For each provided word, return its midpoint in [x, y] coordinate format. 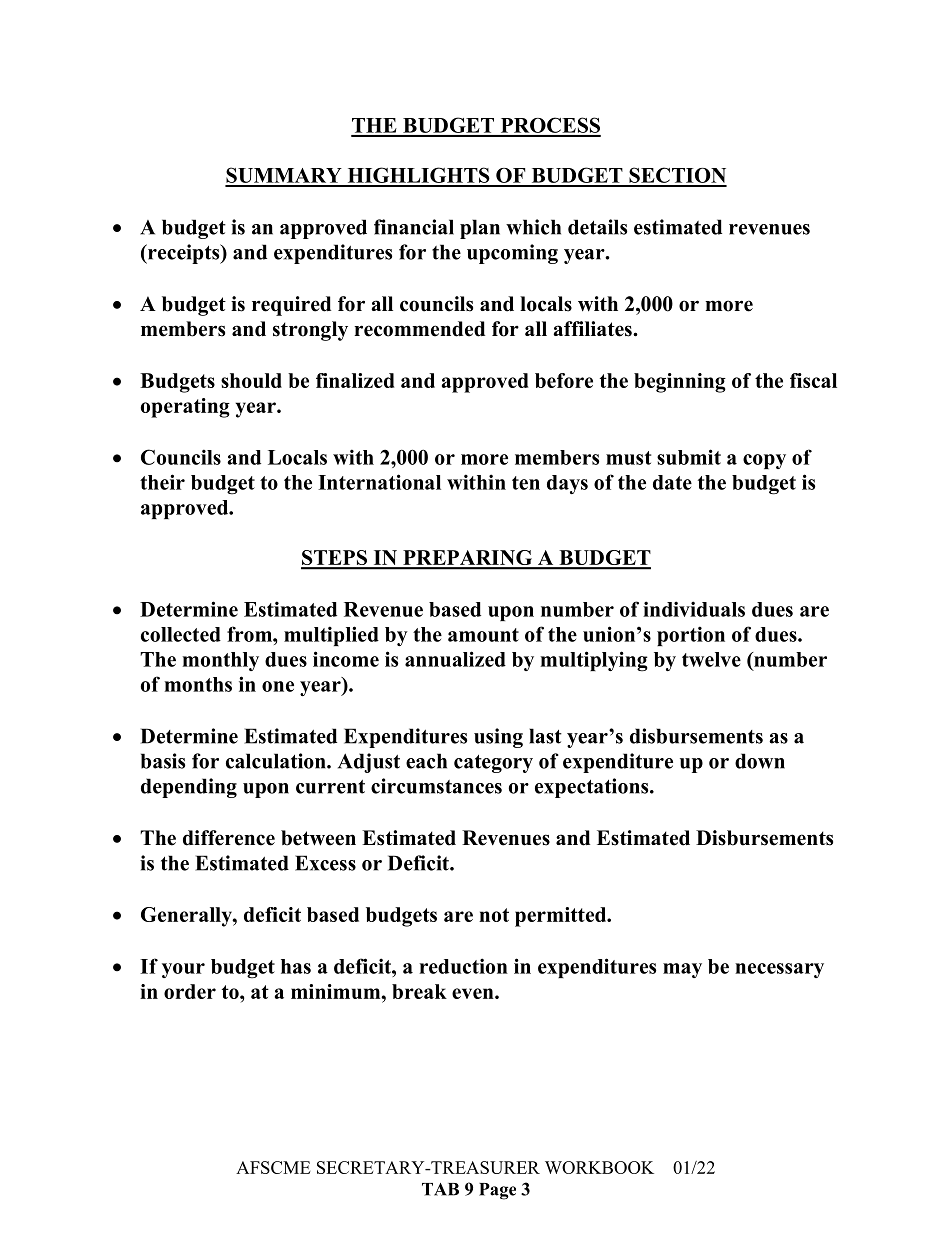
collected [181, 634]
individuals [694, 609]
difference [229, 838]
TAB [440, 1189]
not [494, 915]
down [760, 761]
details [597, 227]
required [291, 306]
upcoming [512, 254]
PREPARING [468, 559]
